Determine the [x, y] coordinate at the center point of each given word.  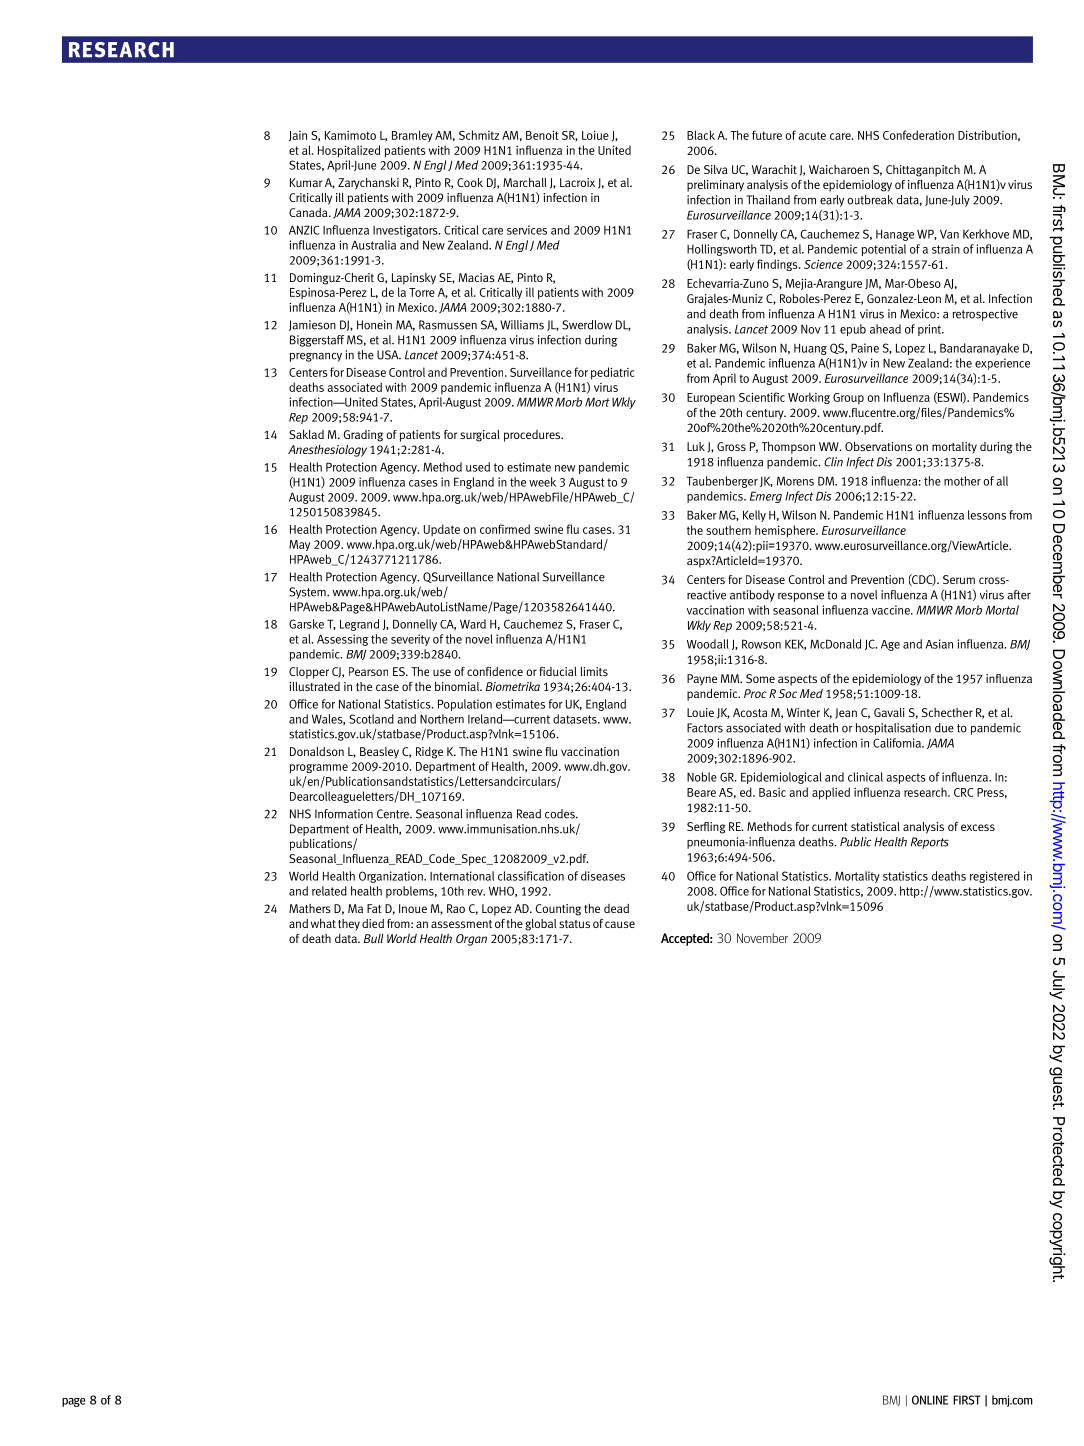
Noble [702, 777]
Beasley [379, 753]
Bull [373, 938]
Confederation [918, 135]
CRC [963, 792]
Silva [716, 169]
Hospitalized [349, 151]
